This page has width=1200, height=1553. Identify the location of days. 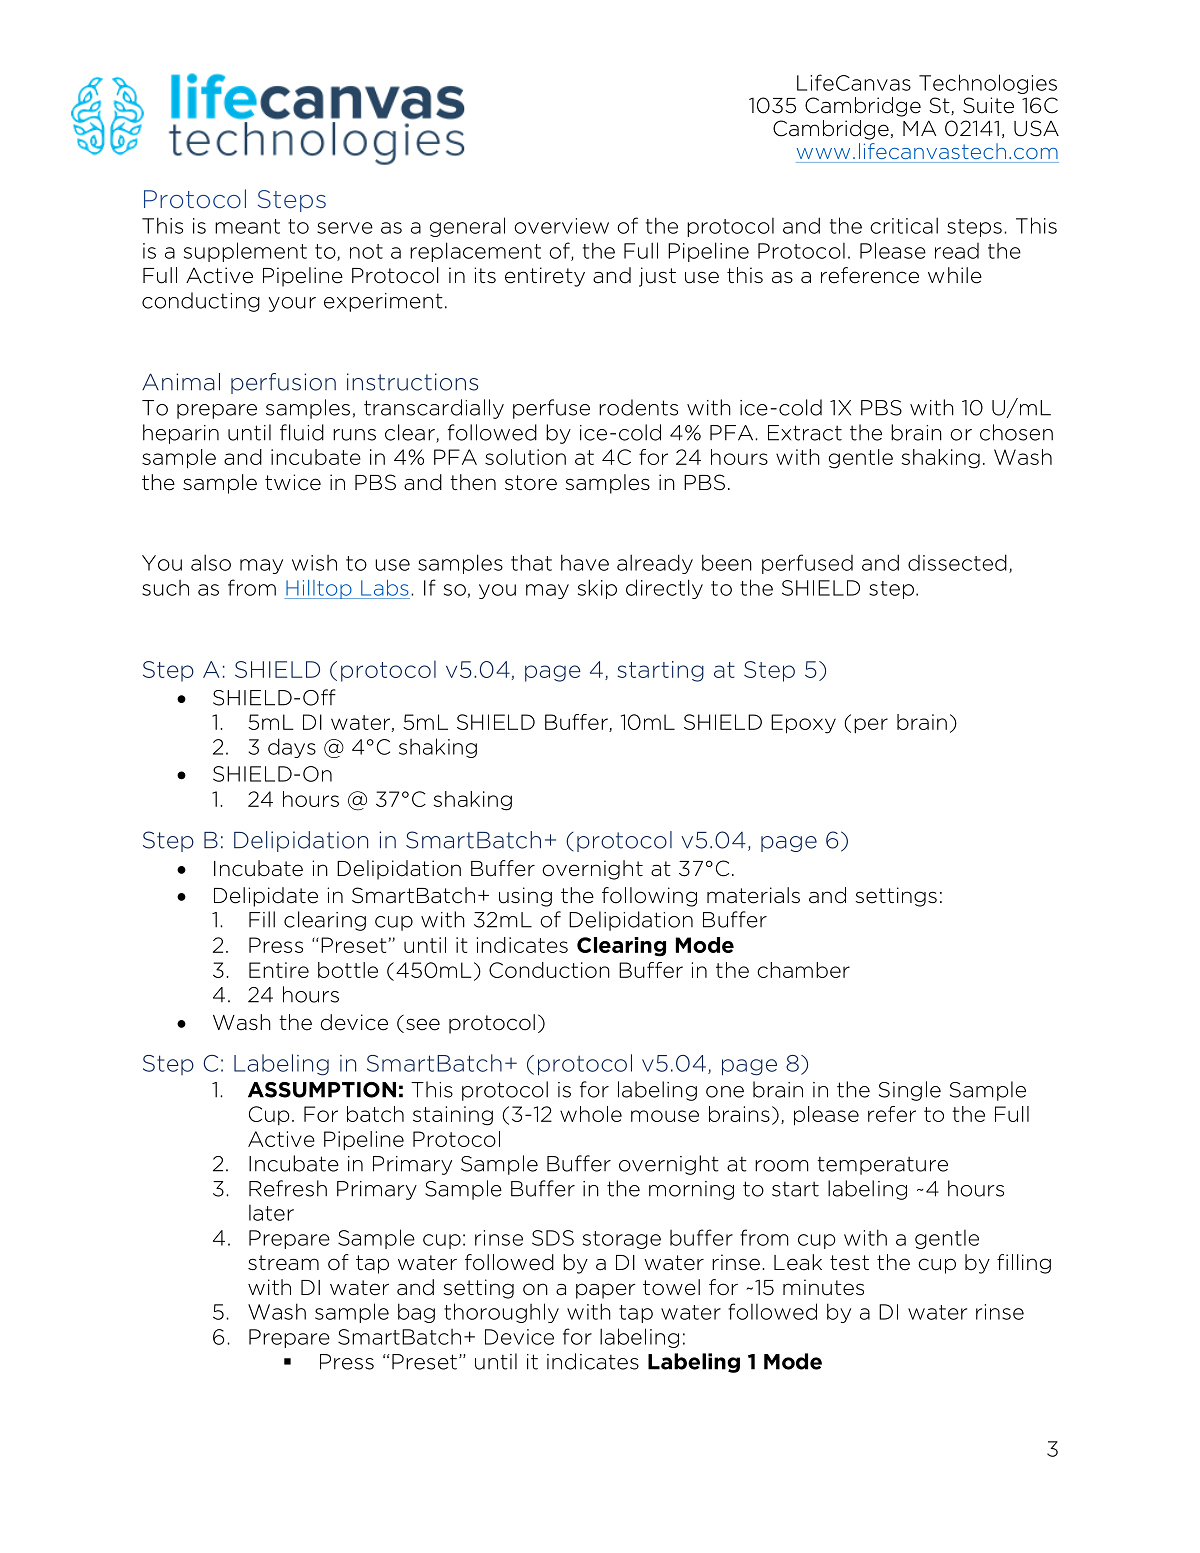
(292, 748).
